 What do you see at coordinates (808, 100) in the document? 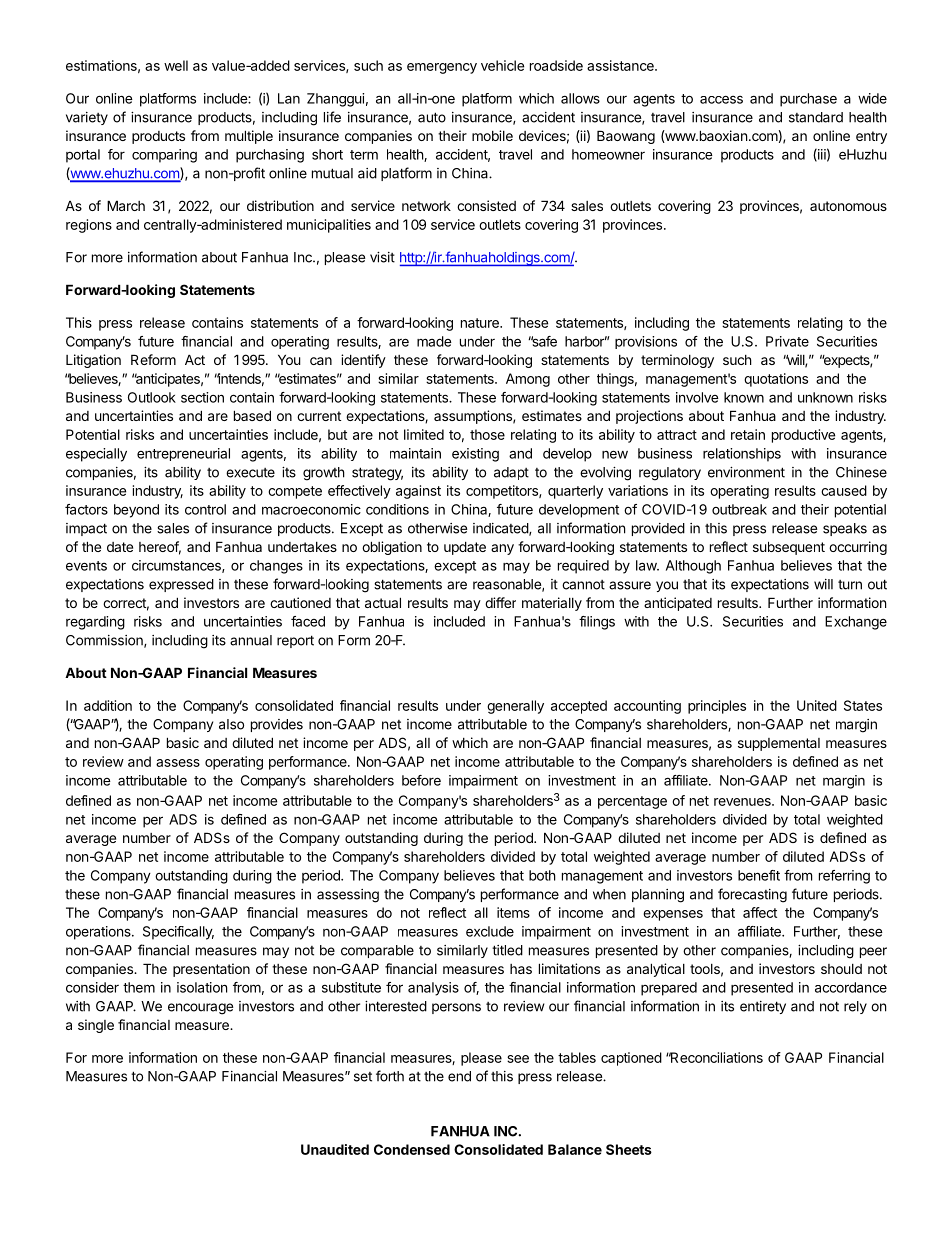
I see `purchase` at bounding box center [808, 100].
